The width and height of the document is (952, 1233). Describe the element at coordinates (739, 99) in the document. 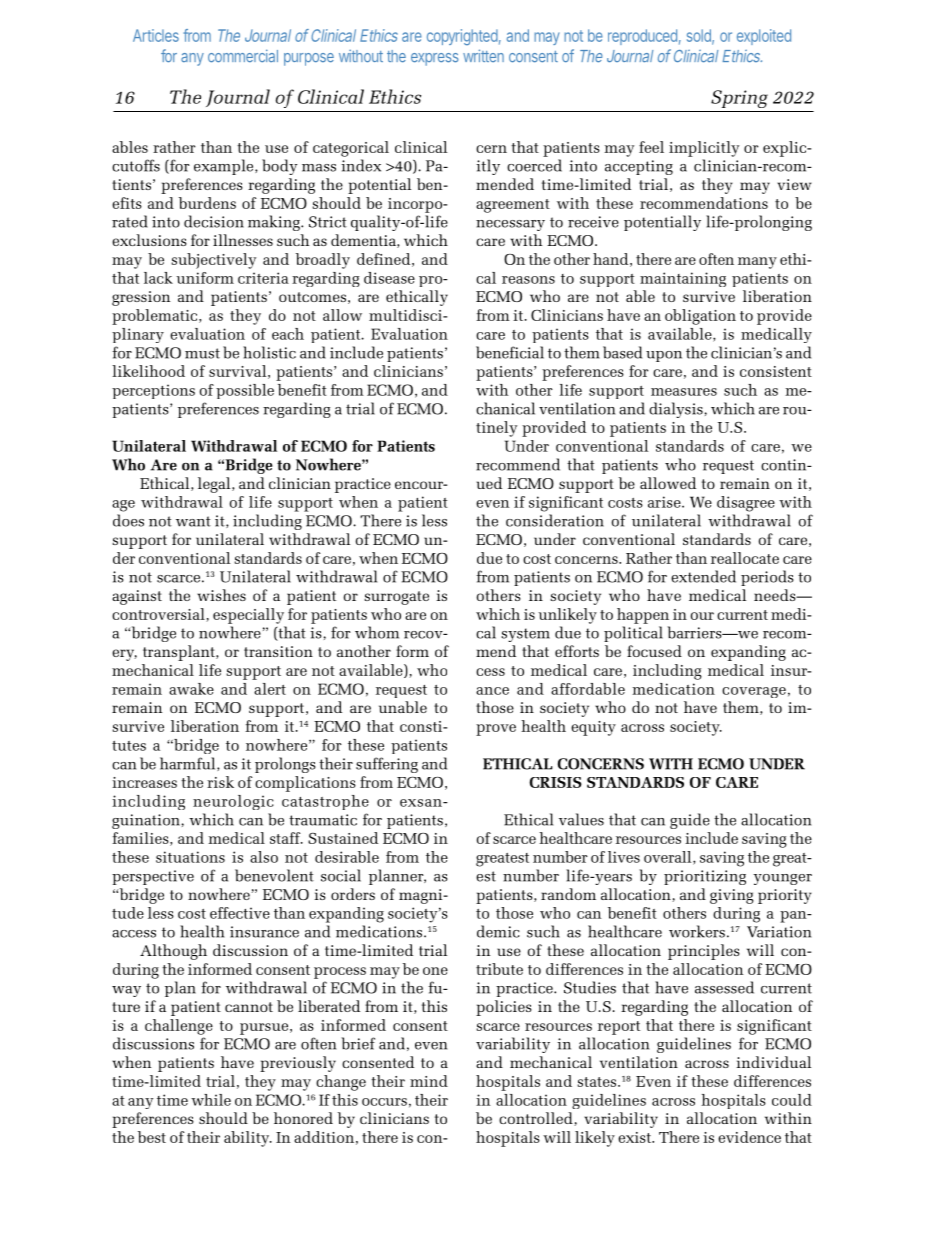

I see `Spring` at that location.
